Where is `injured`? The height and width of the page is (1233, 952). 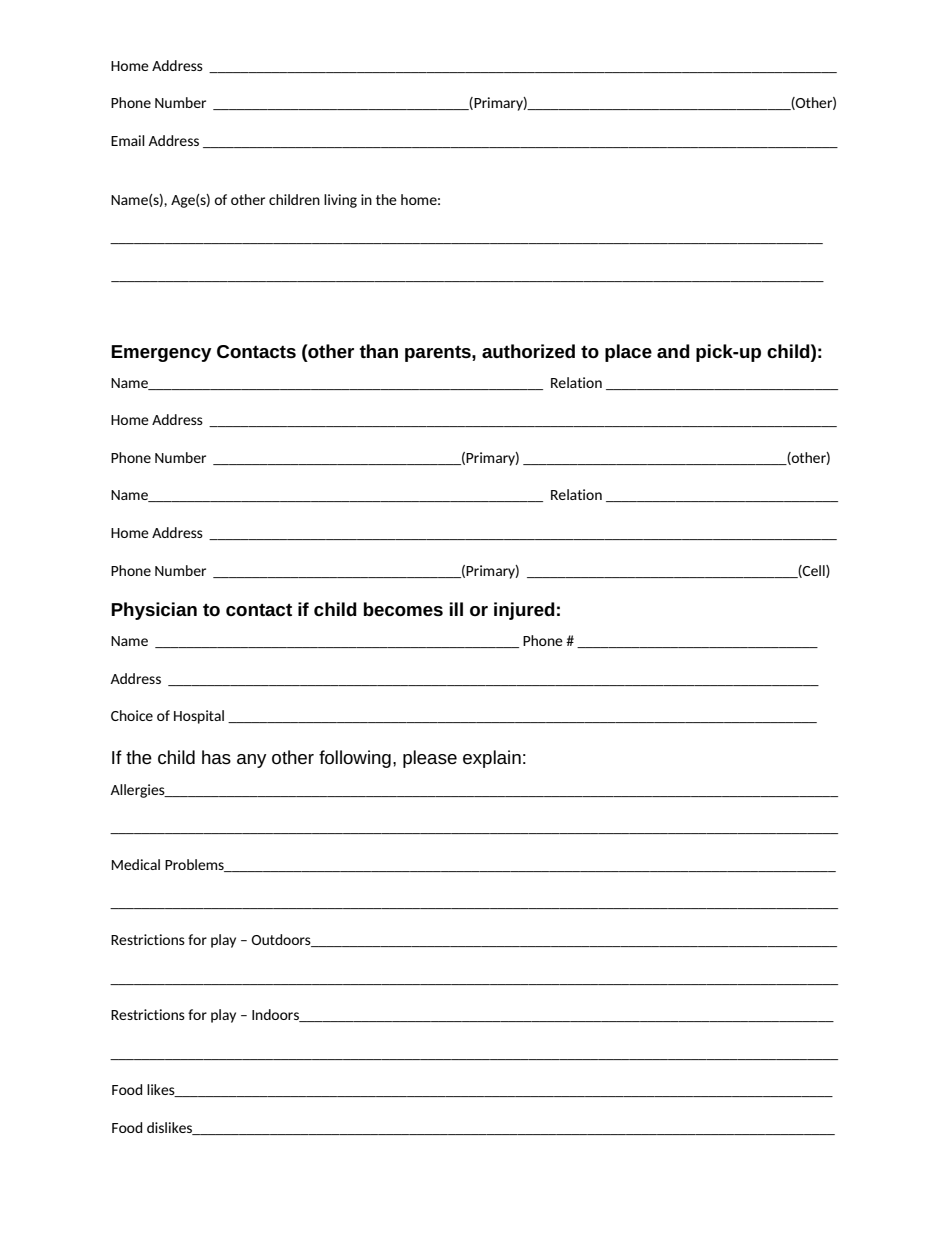
injured is located at coordinates (524, 611).
